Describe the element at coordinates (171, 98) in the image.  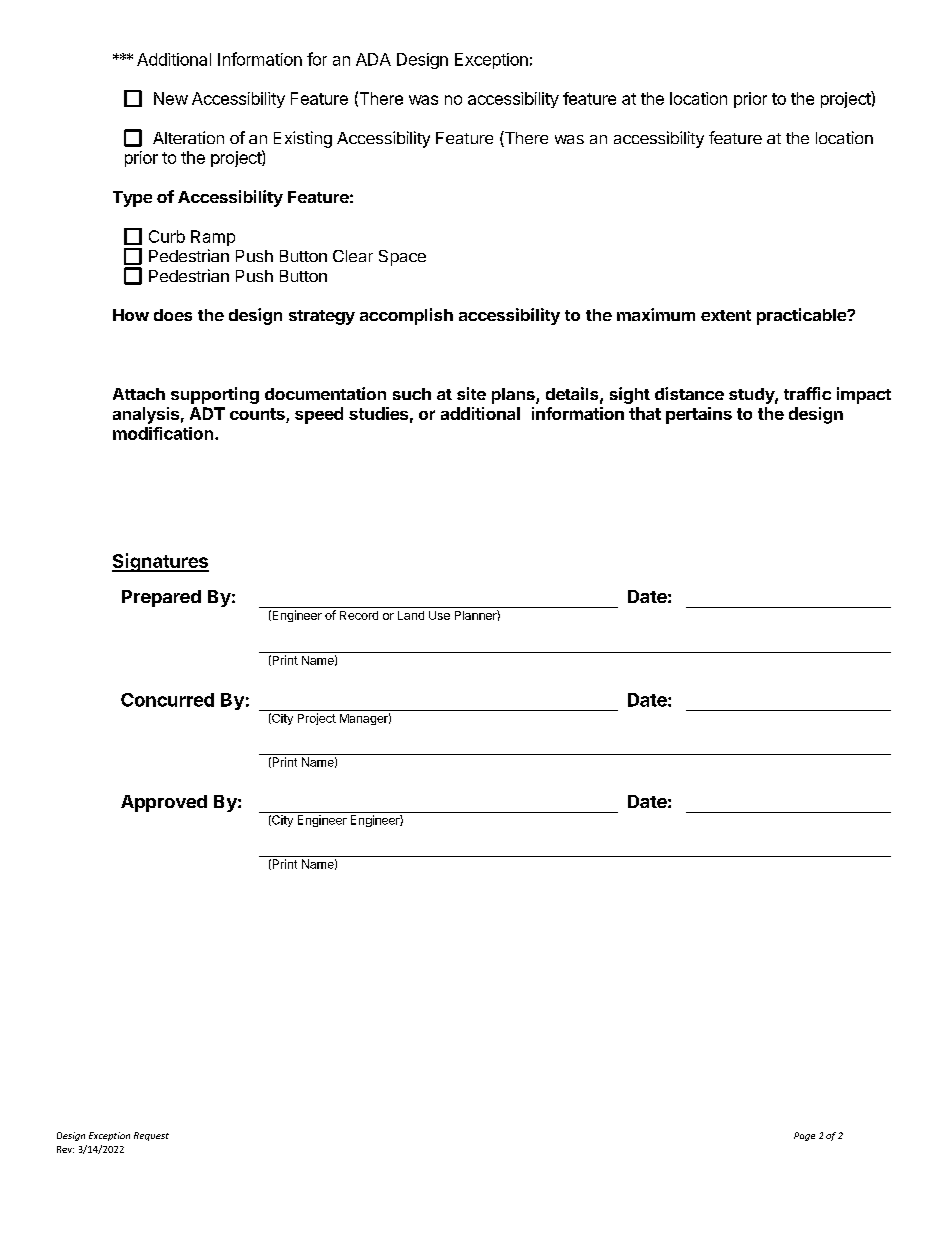
I see `New` at that location.
